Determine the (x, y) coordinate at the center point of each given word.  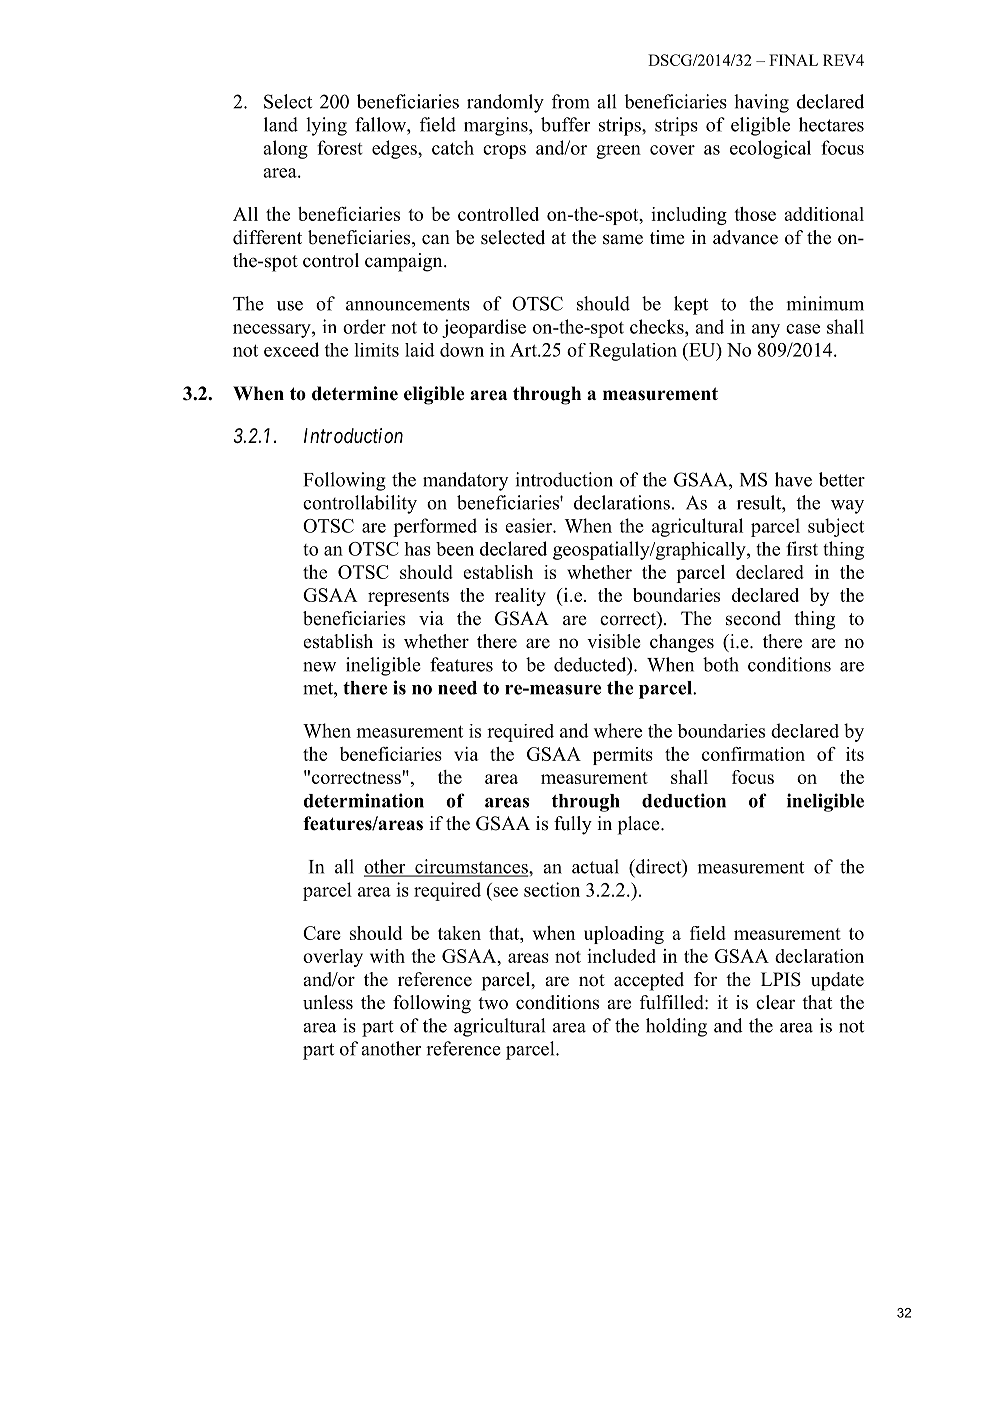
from (571, 101)
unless (328, 1002)
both (721, 664)
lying (326, 126)
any (766, 331)
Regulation (633, 352)
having (761, 103)
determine (355, 393)
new (319, 667)
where (618, 730)
